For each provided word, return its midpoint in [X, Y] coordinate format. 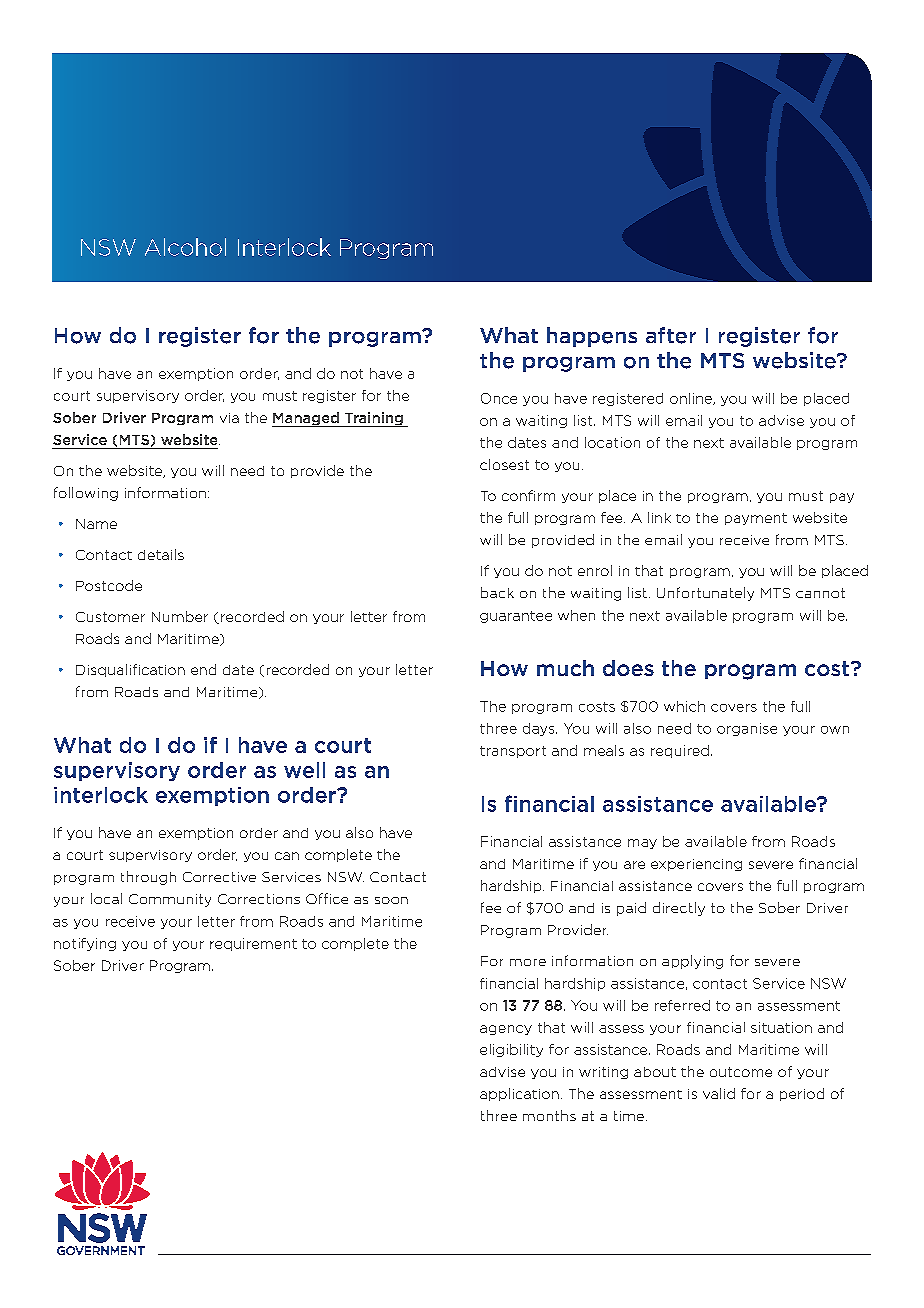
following [86, 494]
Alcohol [185, 247]
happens [592, 337]
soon [391, 900]
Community [170, 900]
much [565, 668]
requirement [253, 944]
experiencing [696, 865]
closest [504, 464]
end [203, 669]
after [671, 335]
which [684, 706]
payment [756, 519]
